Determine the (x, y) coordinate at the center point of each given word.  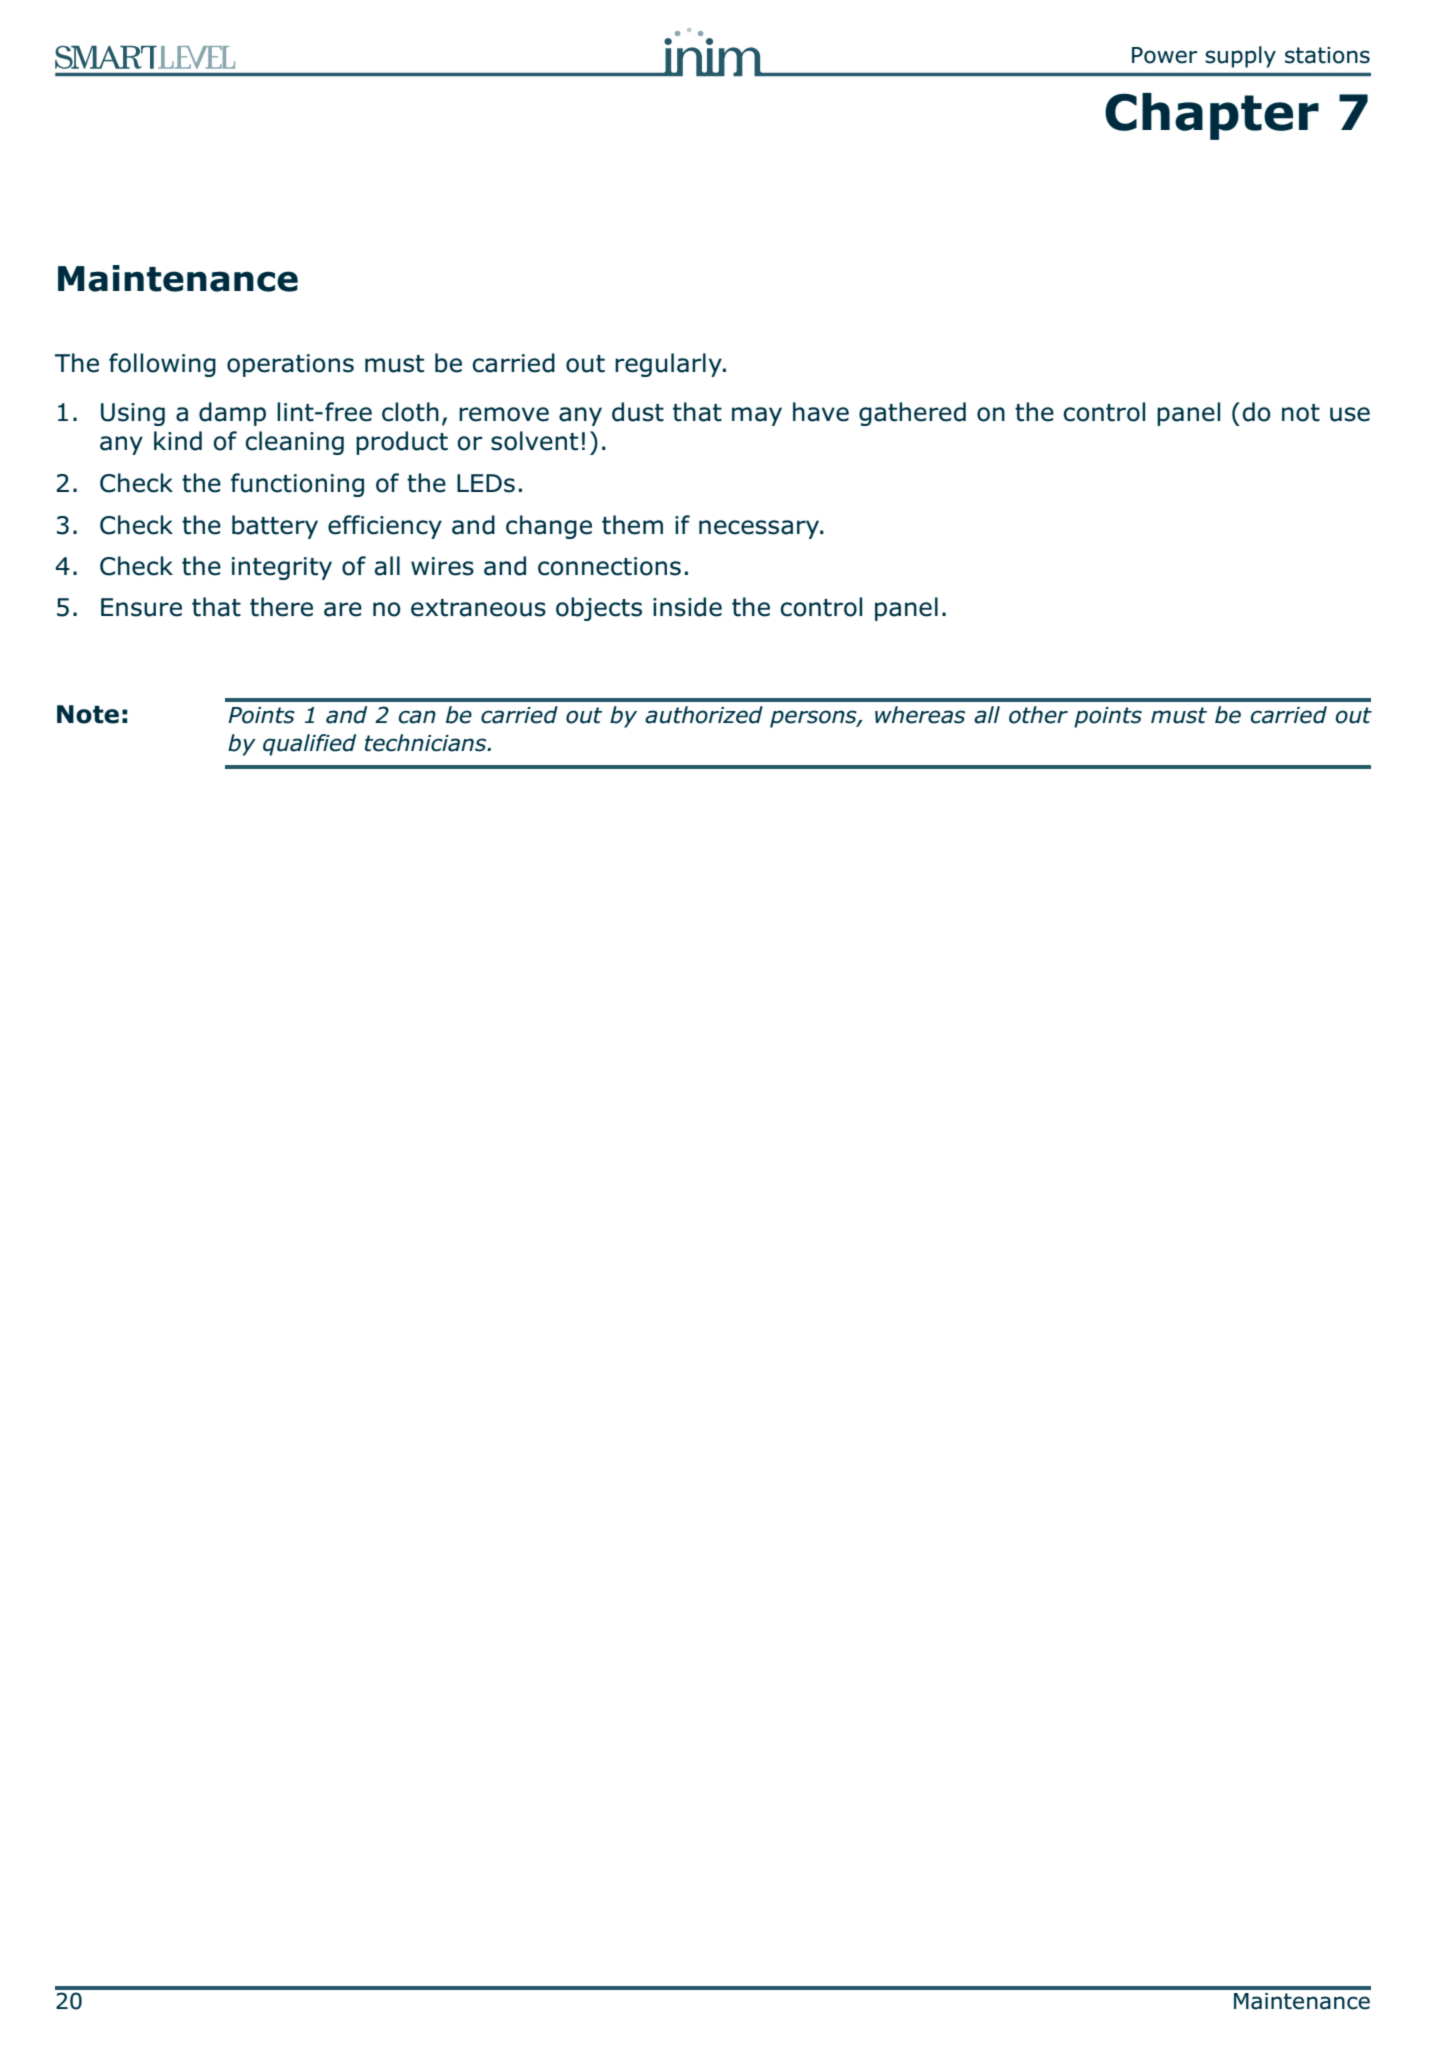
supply (1240, 57)
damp (232, 414)
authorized (704, 715)
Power (1164, 55)
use (1350, 414)
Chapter (1212, 116)
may (757, 416)
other (1038, 715)
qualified (309, 745)
